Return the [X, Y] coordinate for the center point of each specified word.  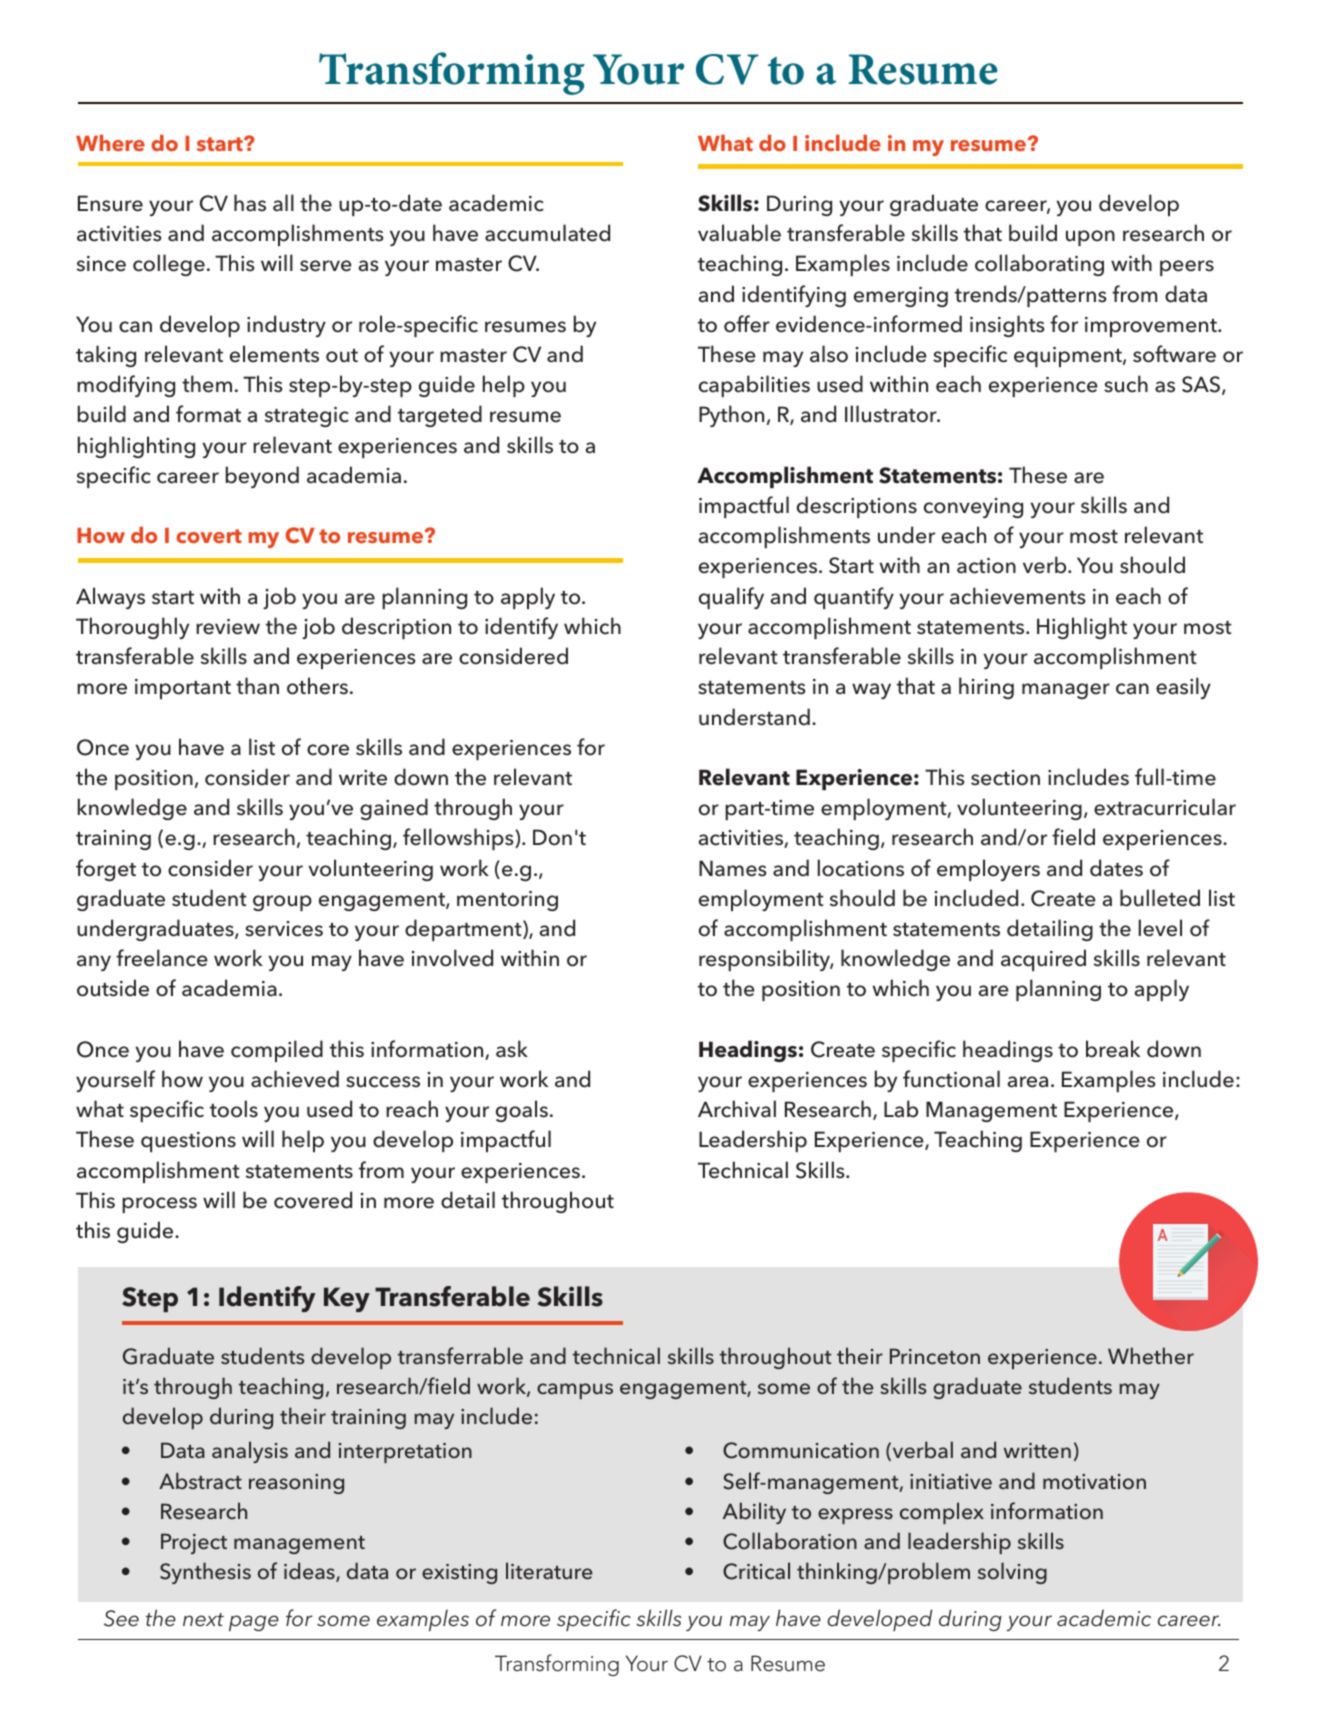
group [282, 903]
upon [1090, 238]
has [250, 203]
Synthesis [205, 1573]
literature [549, 1571]
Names [732, 868]
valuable [739, 233]
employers [988, 870]
